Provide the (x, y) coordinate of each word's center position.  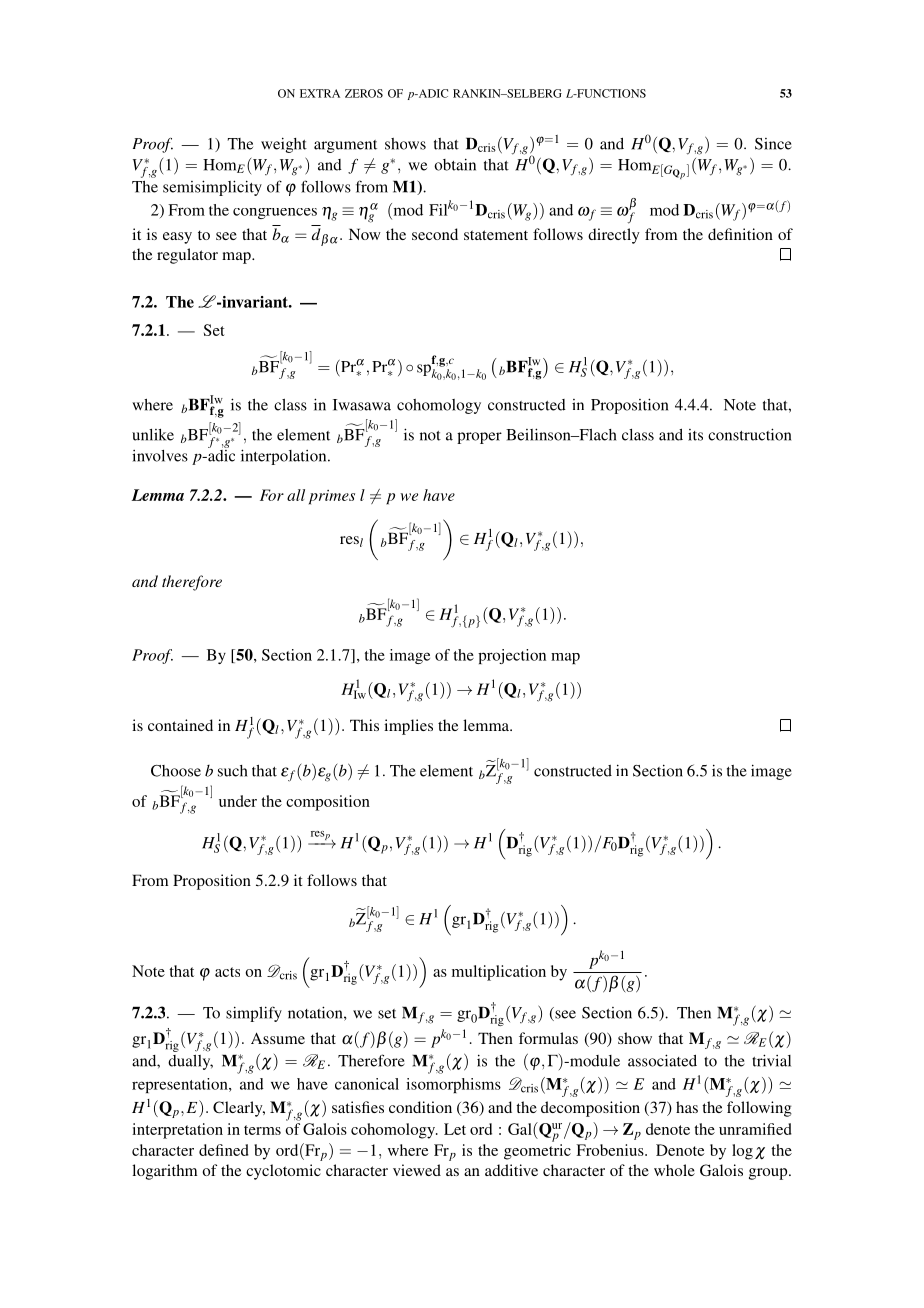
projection (512, 656)
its (695, 435)
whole (674, 1170)
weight (284, 145)
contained (180, 725)
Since (773, 144)
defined (224, 1150)
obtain (455, 164)
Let (455, 1129)
